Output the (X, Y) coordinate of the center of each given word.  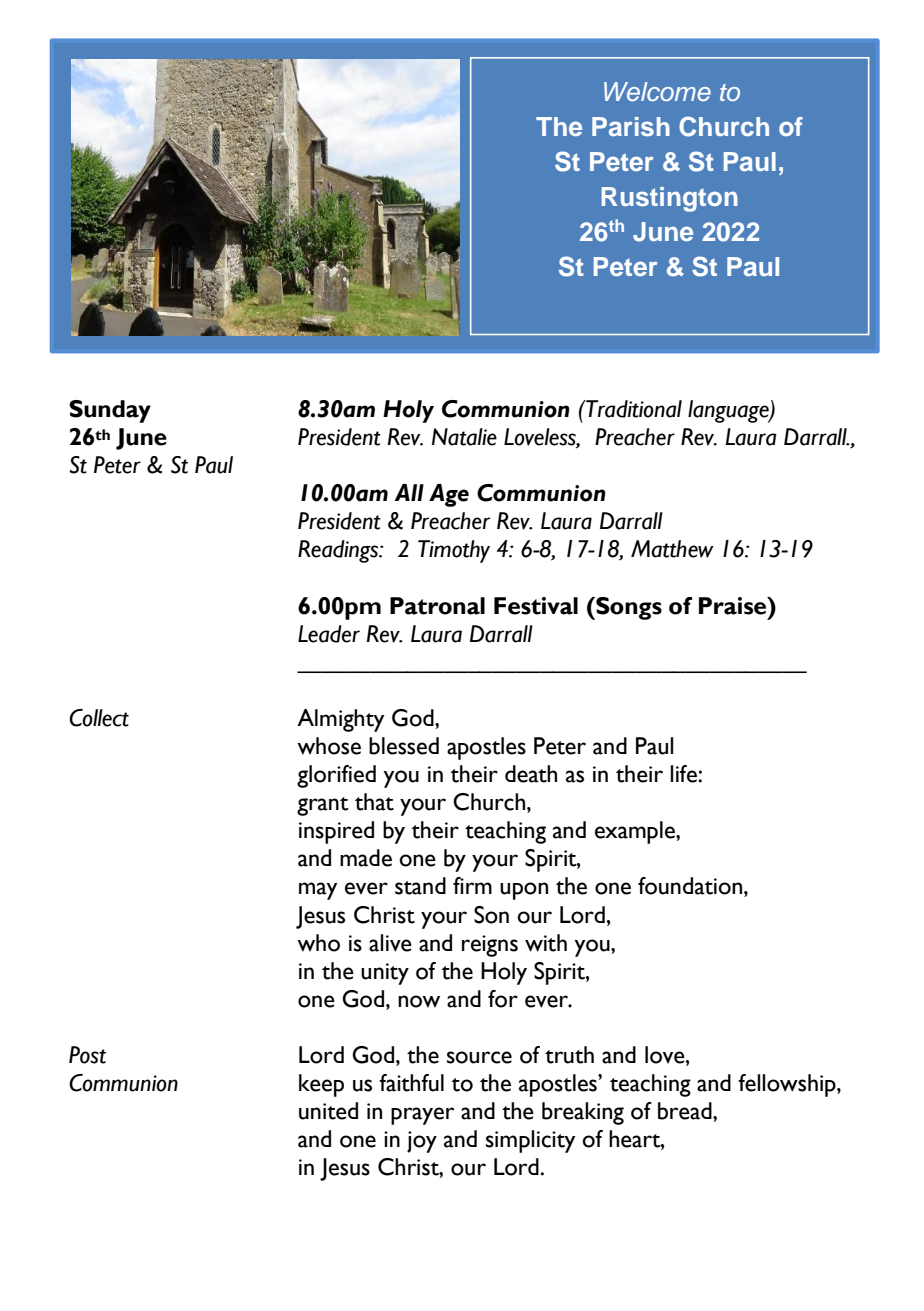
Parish (631, 126)
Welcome (657, 91)
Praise (734, 606)
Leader (329, 634)
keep (321, 1085)
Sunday (110, 411)
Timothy (454, 551)
